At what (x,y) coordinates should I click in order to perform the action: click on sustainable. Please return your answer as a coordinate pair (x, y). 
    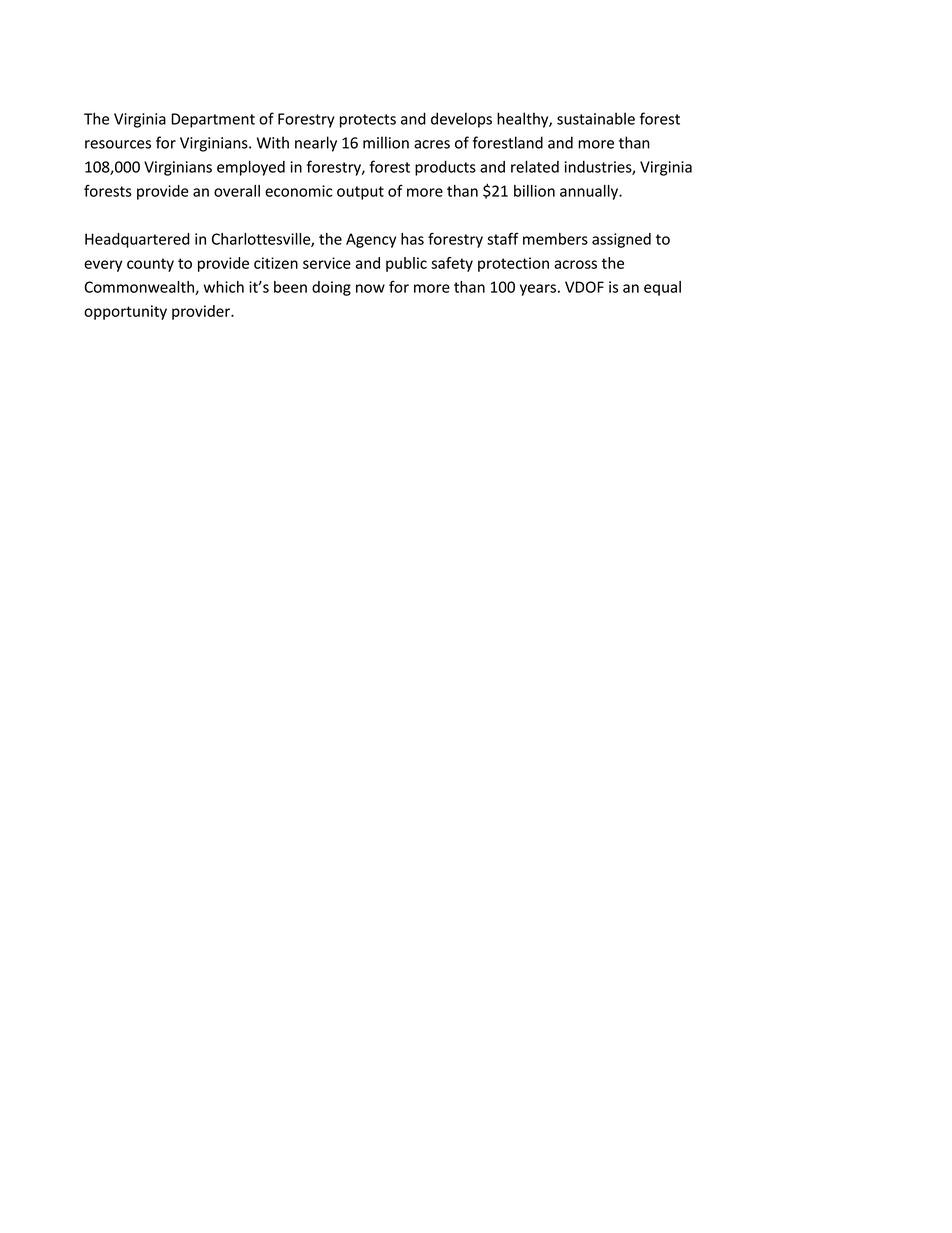
    Looking at the image, I should click on (596, 118).
